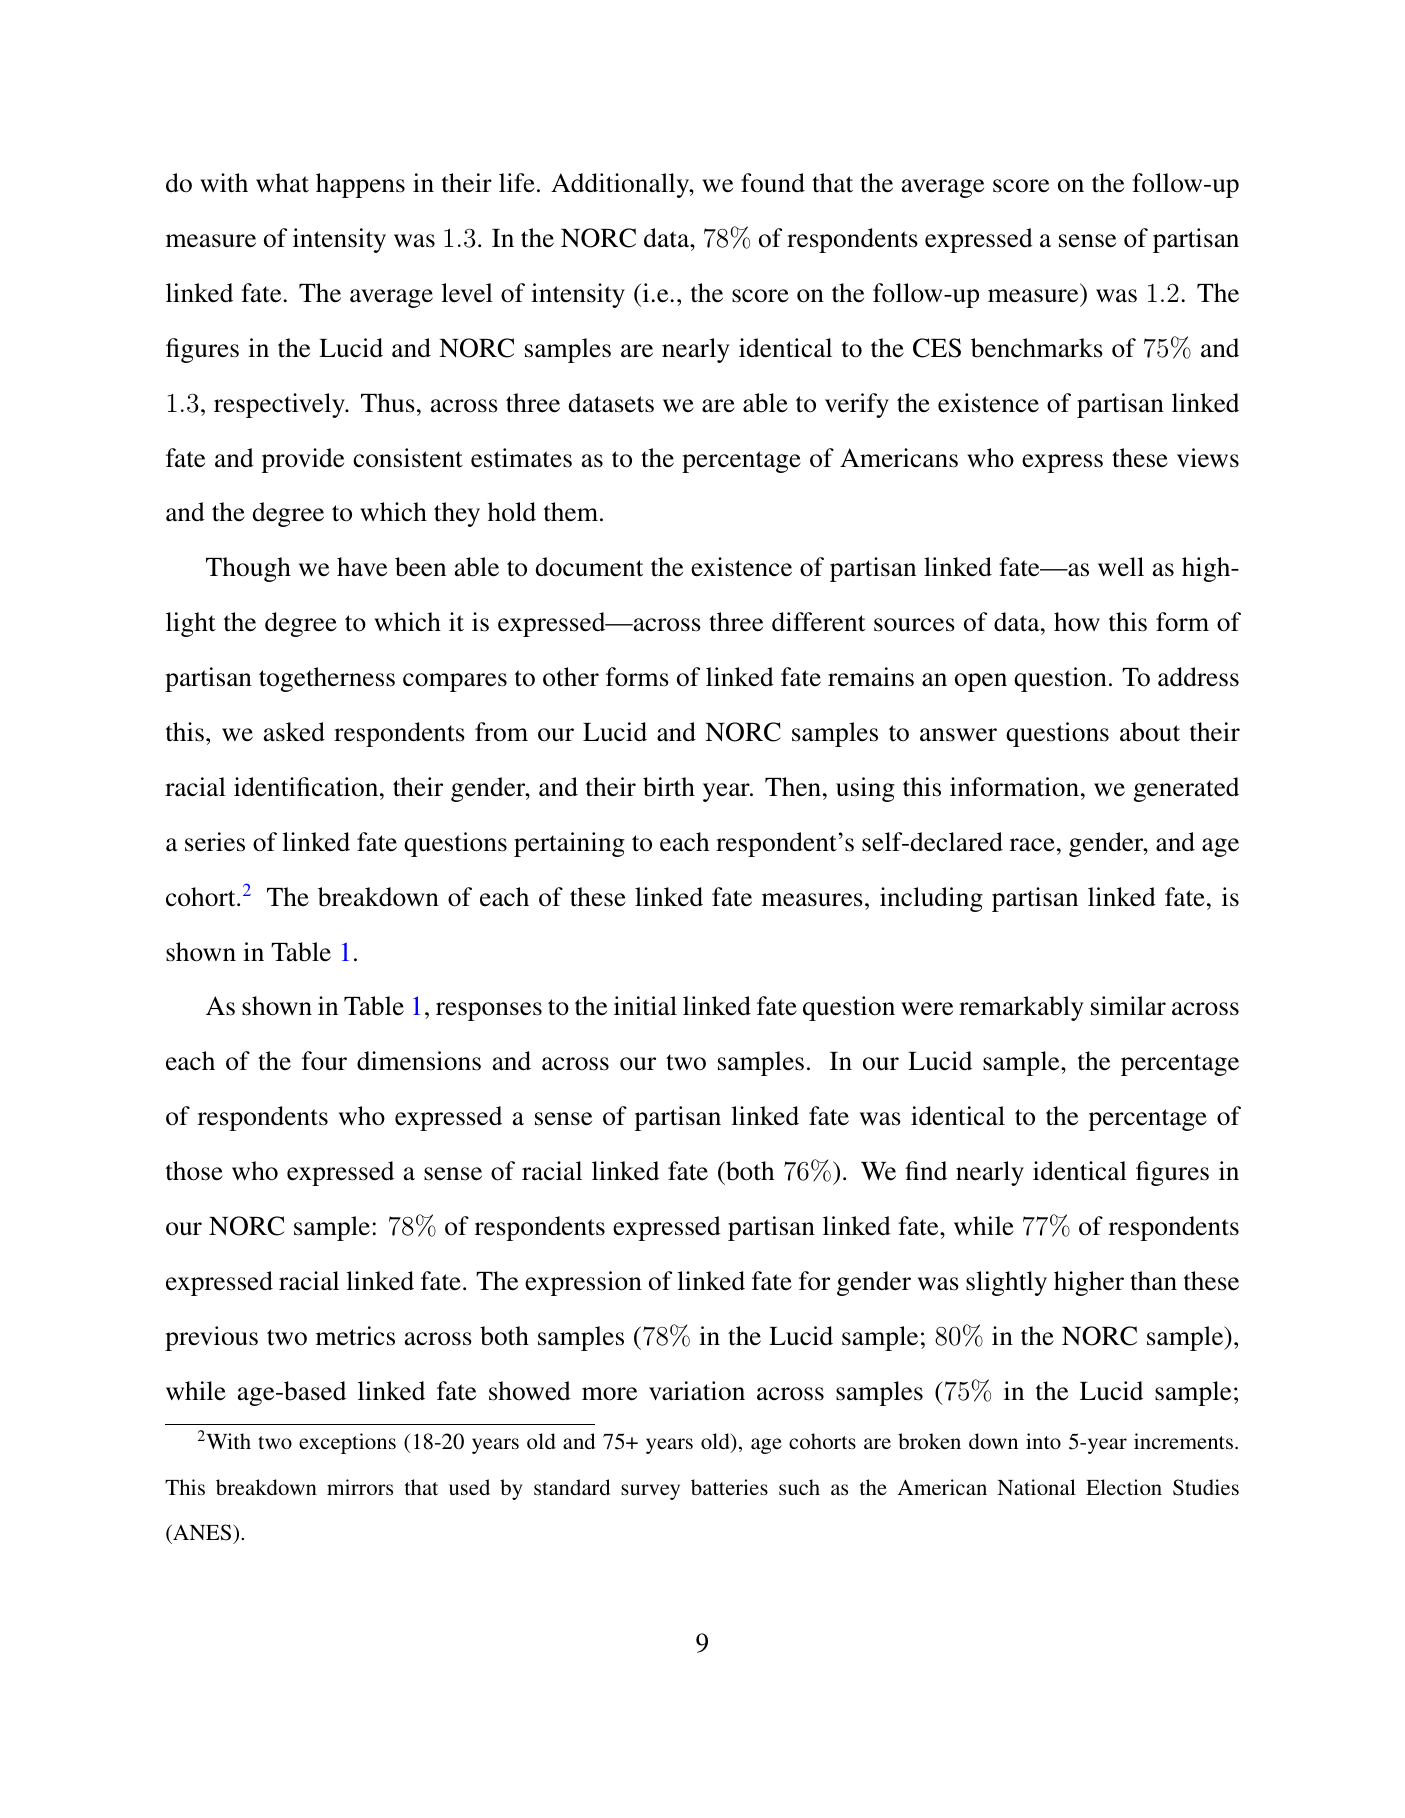 This page has width=1405, height=1818. I want to click on what, so click(282, 183).
